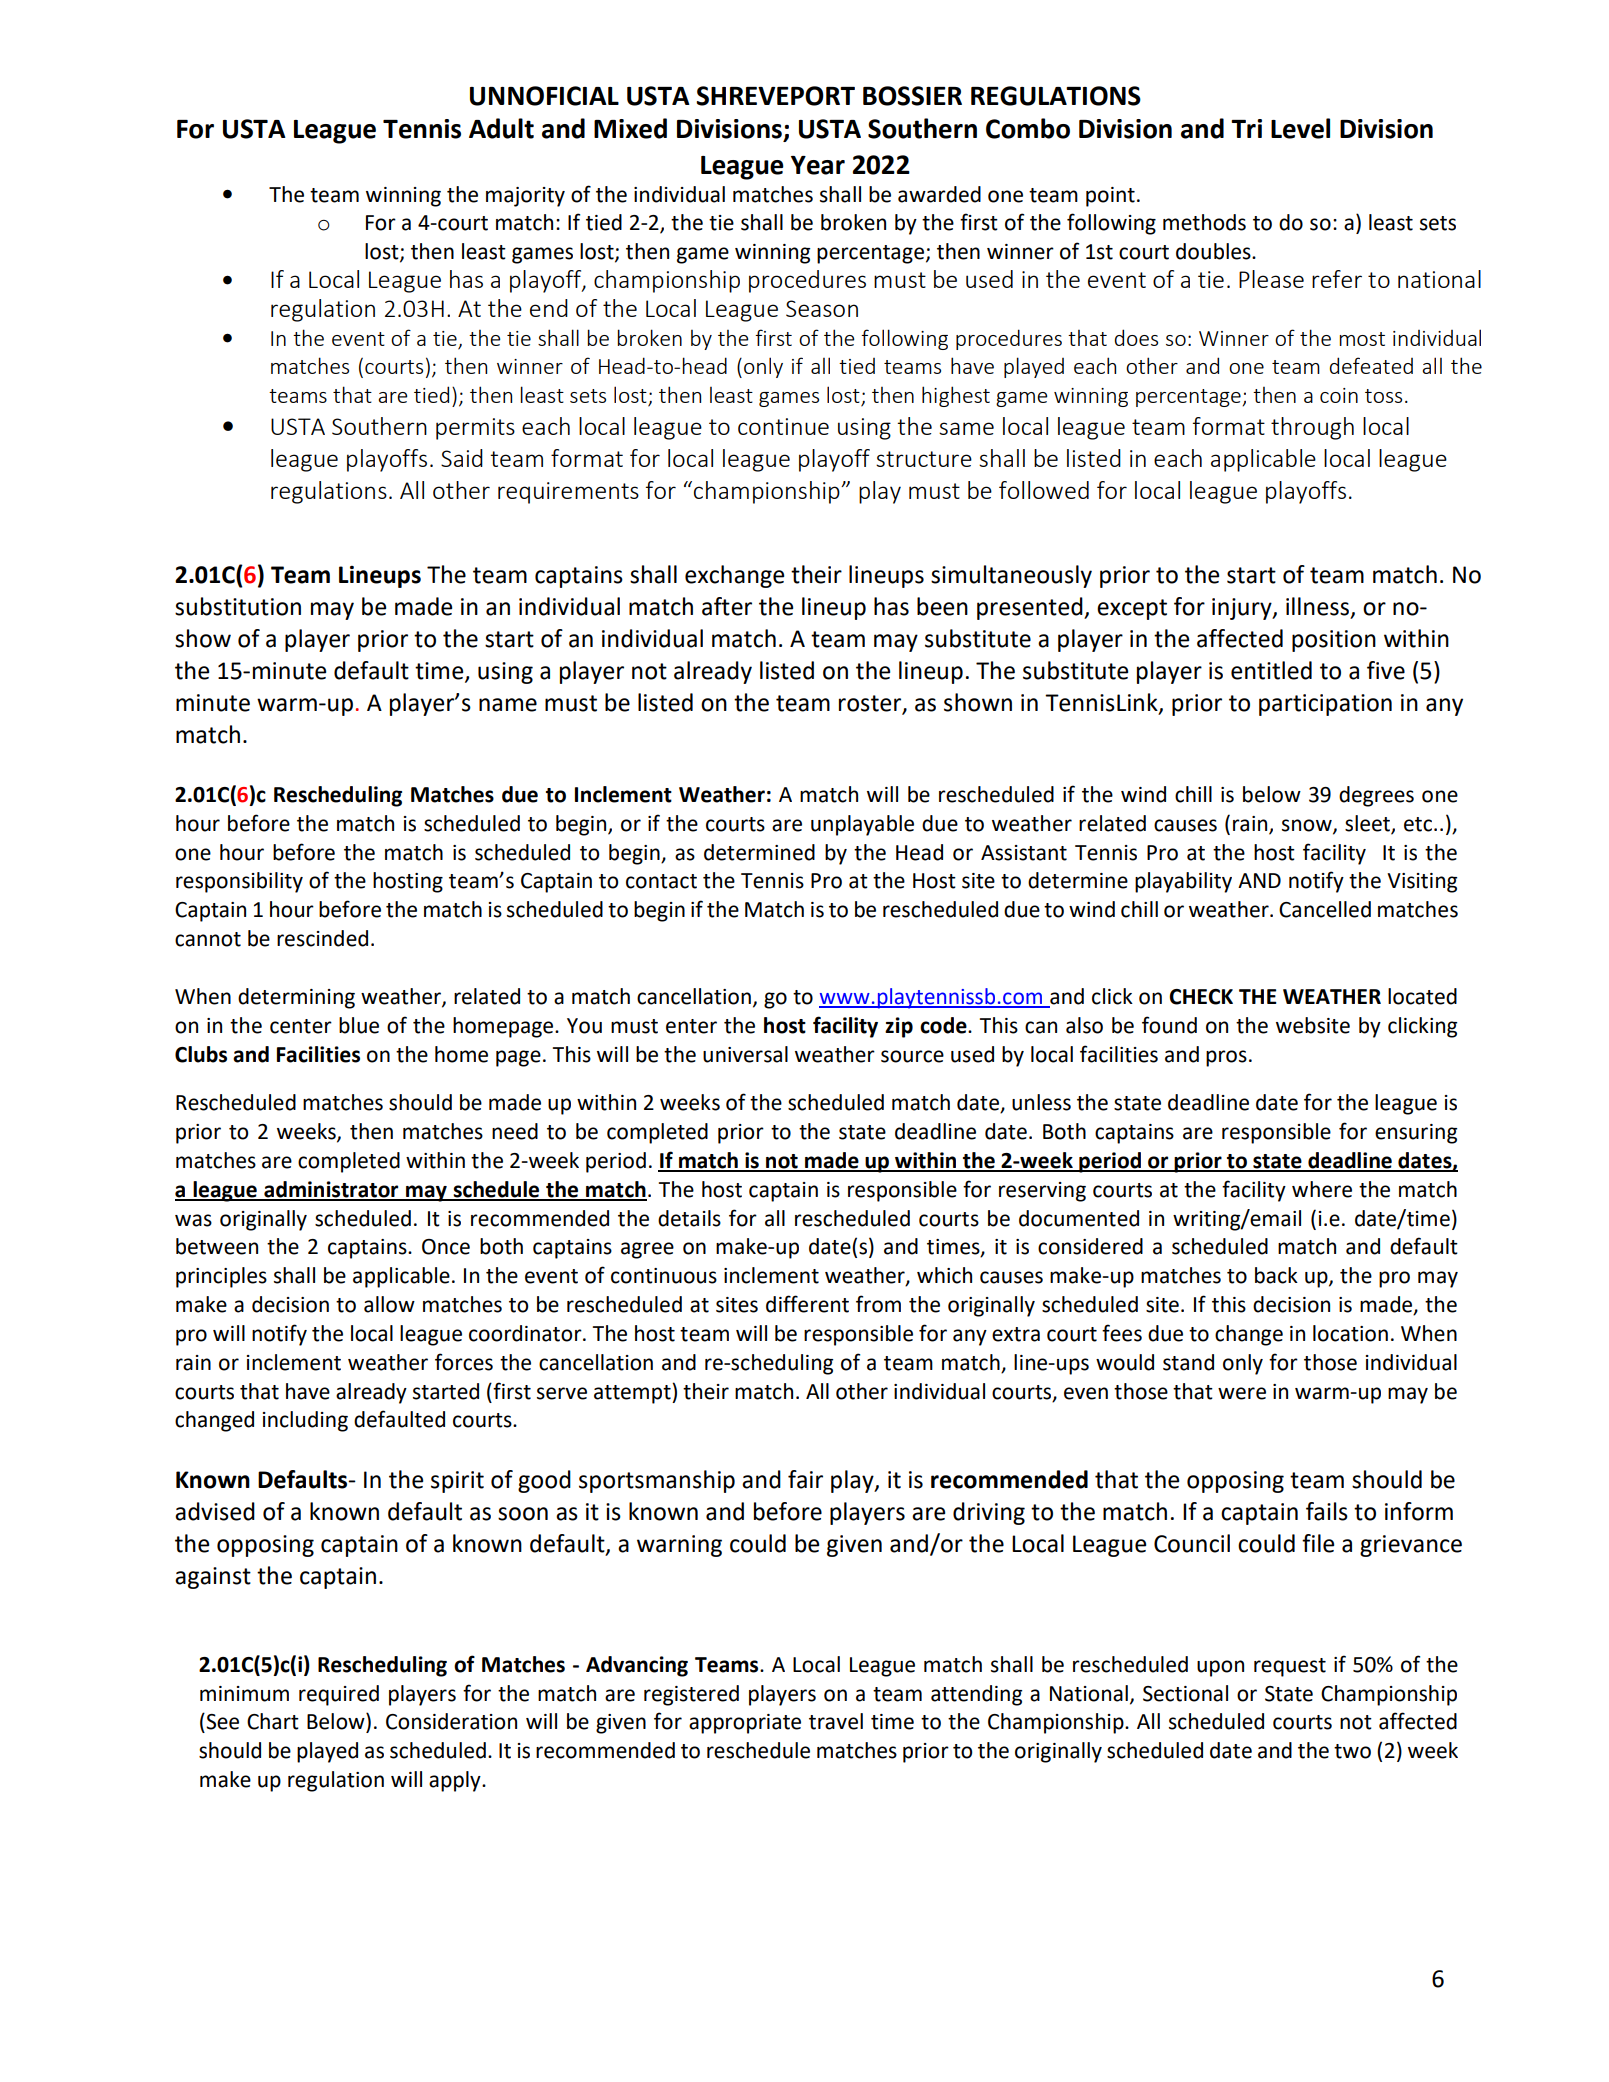 The height and width of the document is (2082, 1609). What do you see at coordinates (836, 1721) in the document?
I see `travel` at bounding box center [836, 1721].
